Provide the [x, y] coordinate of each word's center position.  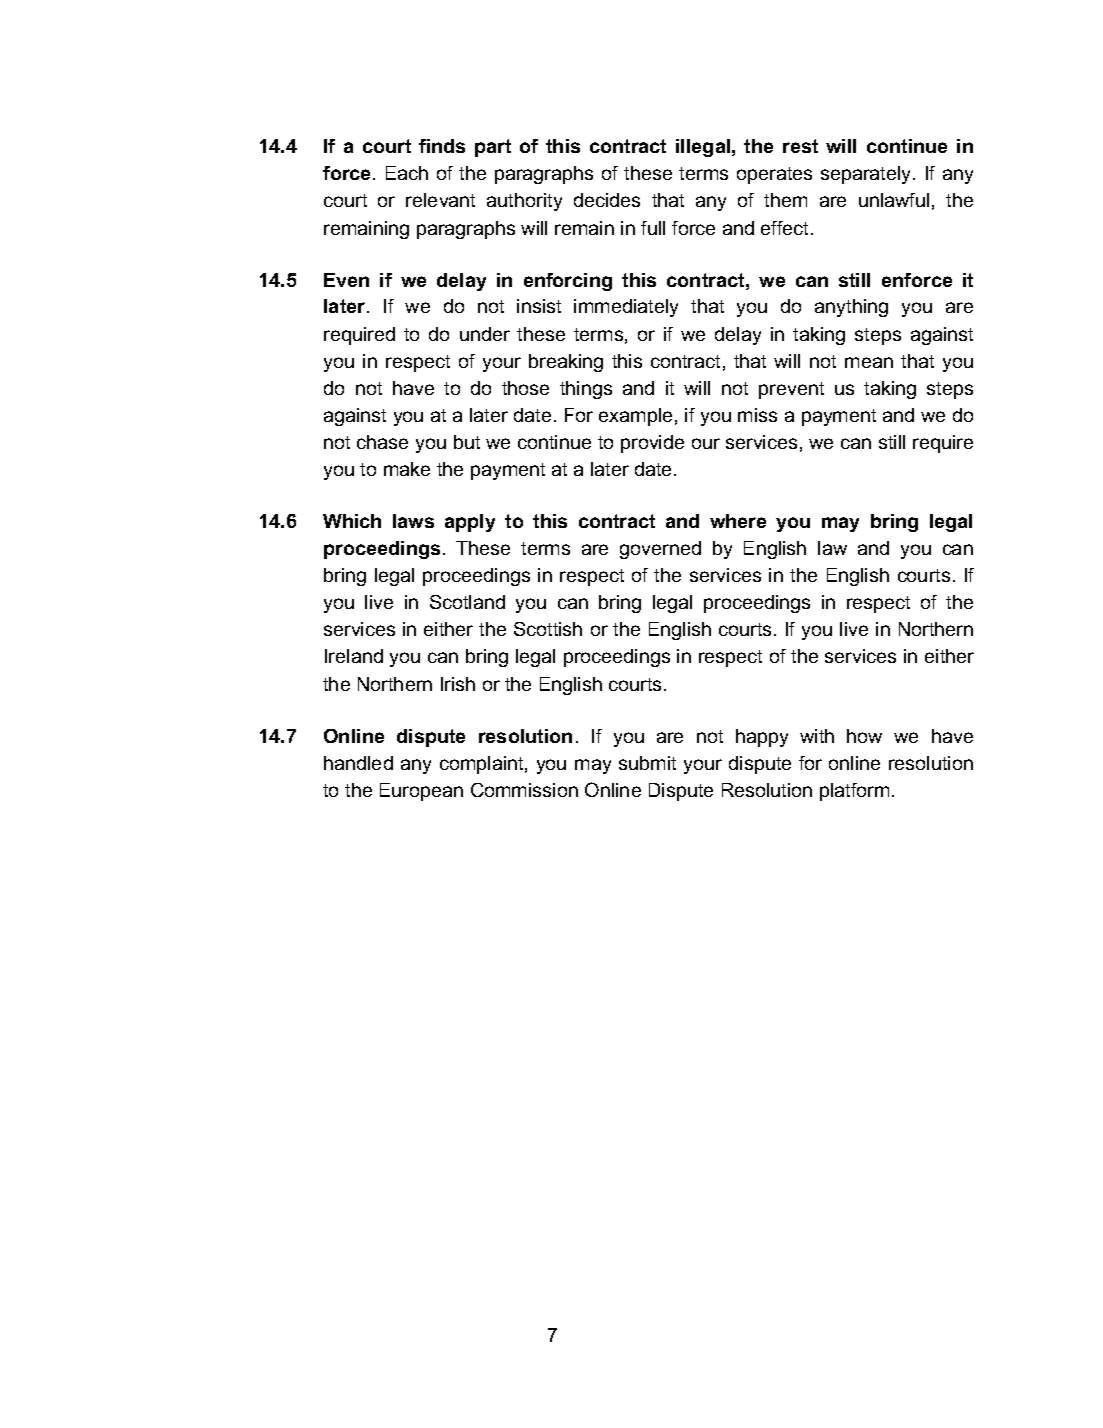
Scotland [467, 602]
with [817, 736]
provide [652, 444]
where [738, 521]
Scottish [548, 629]
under [485, 334]
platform [854, 792]
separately [867, 175]
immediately [626, 308]
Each [407, 173]
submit [647, 763]
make [407, 469]
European [421, 792]
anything [851, 308]
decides [607, 200]
